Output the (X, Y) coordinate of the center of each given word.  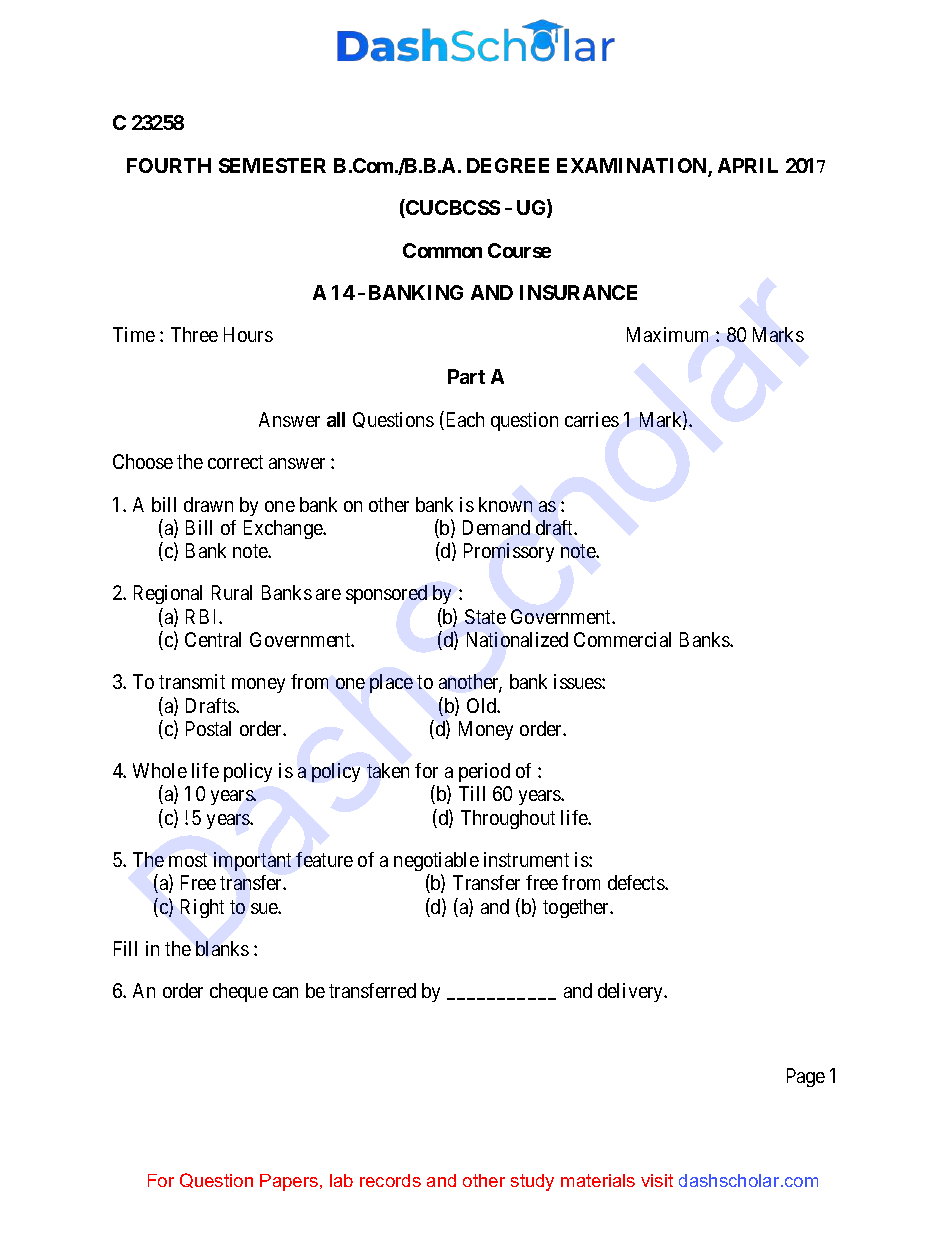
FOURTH (169, 165)
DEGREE (508, 165)
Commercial (622, 639)
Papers (289, 1182)
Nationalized (517, 639)
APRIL (748, 165)
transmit (192, 681)
